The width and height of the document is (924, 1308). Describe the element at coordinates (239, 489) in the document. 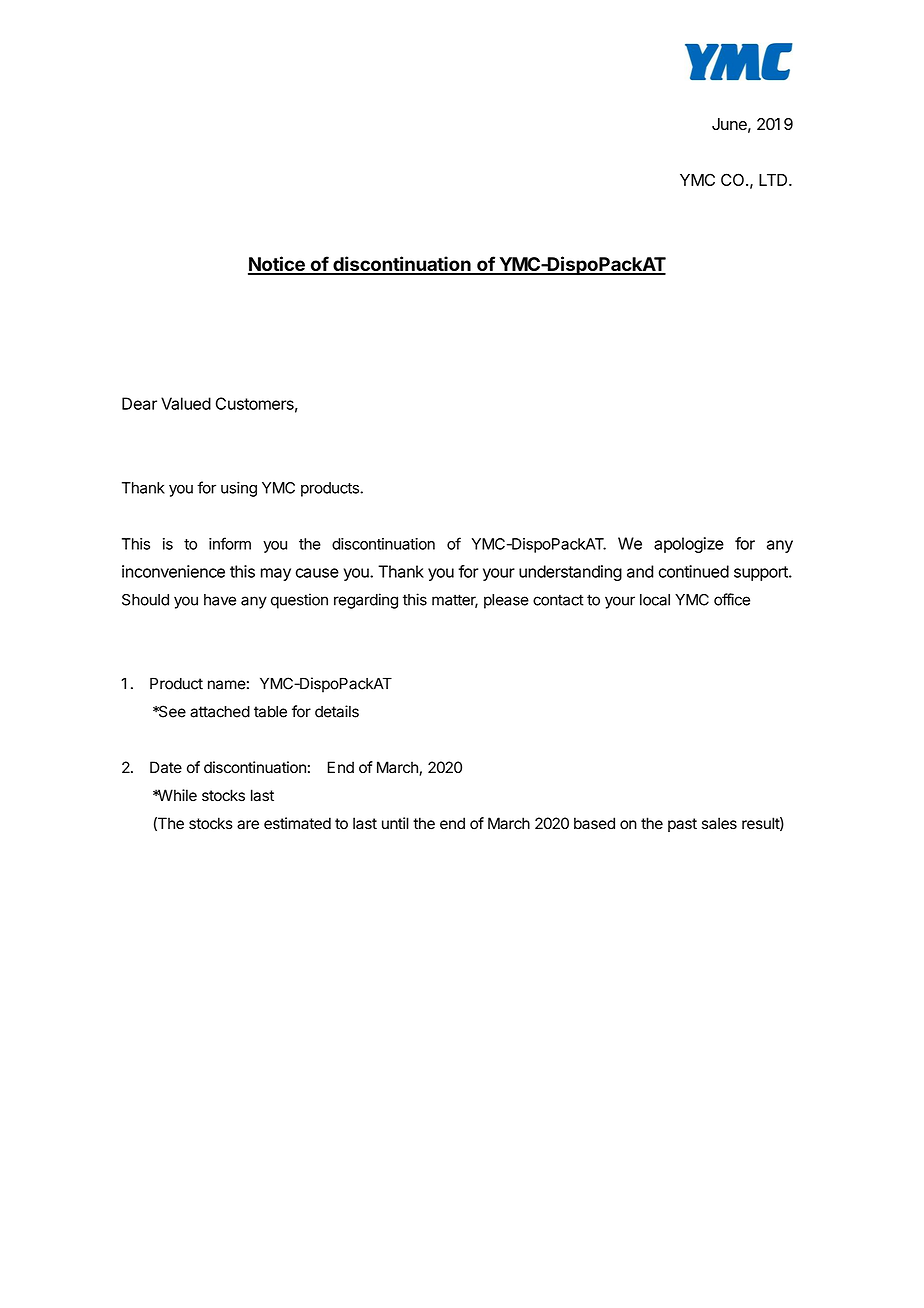

I see `using` at that location.
